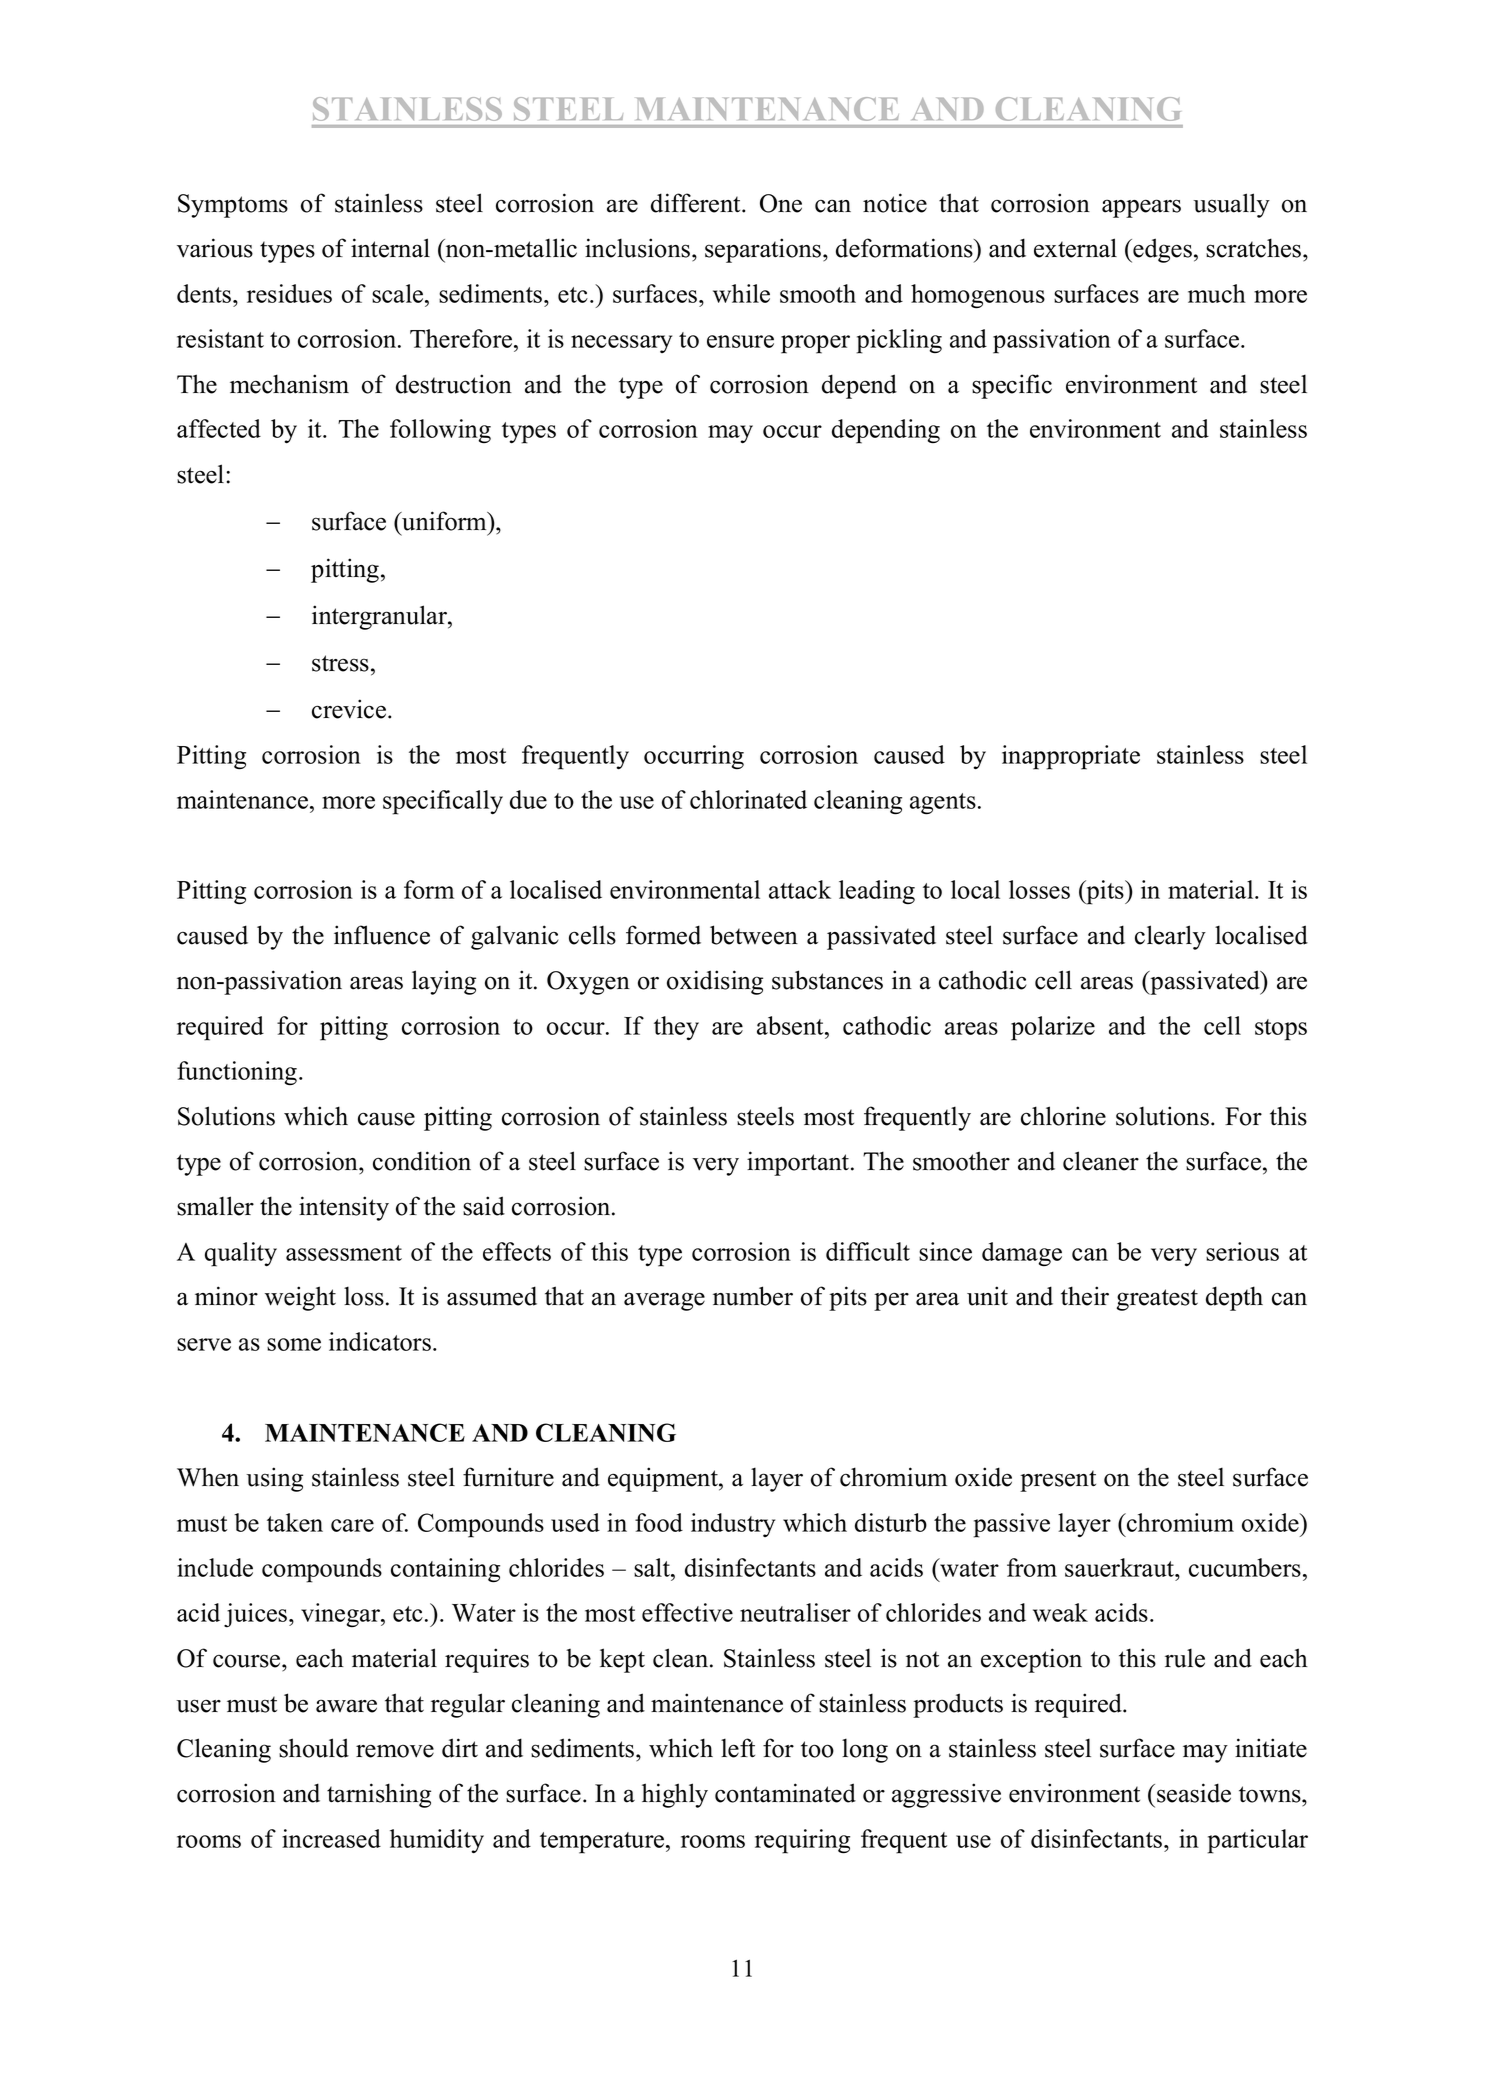 The height and width of the screenshot is (2100, 1485). Describe the element at coordinates (1161, 250) in the screenshot. I see `edges` at that location.
